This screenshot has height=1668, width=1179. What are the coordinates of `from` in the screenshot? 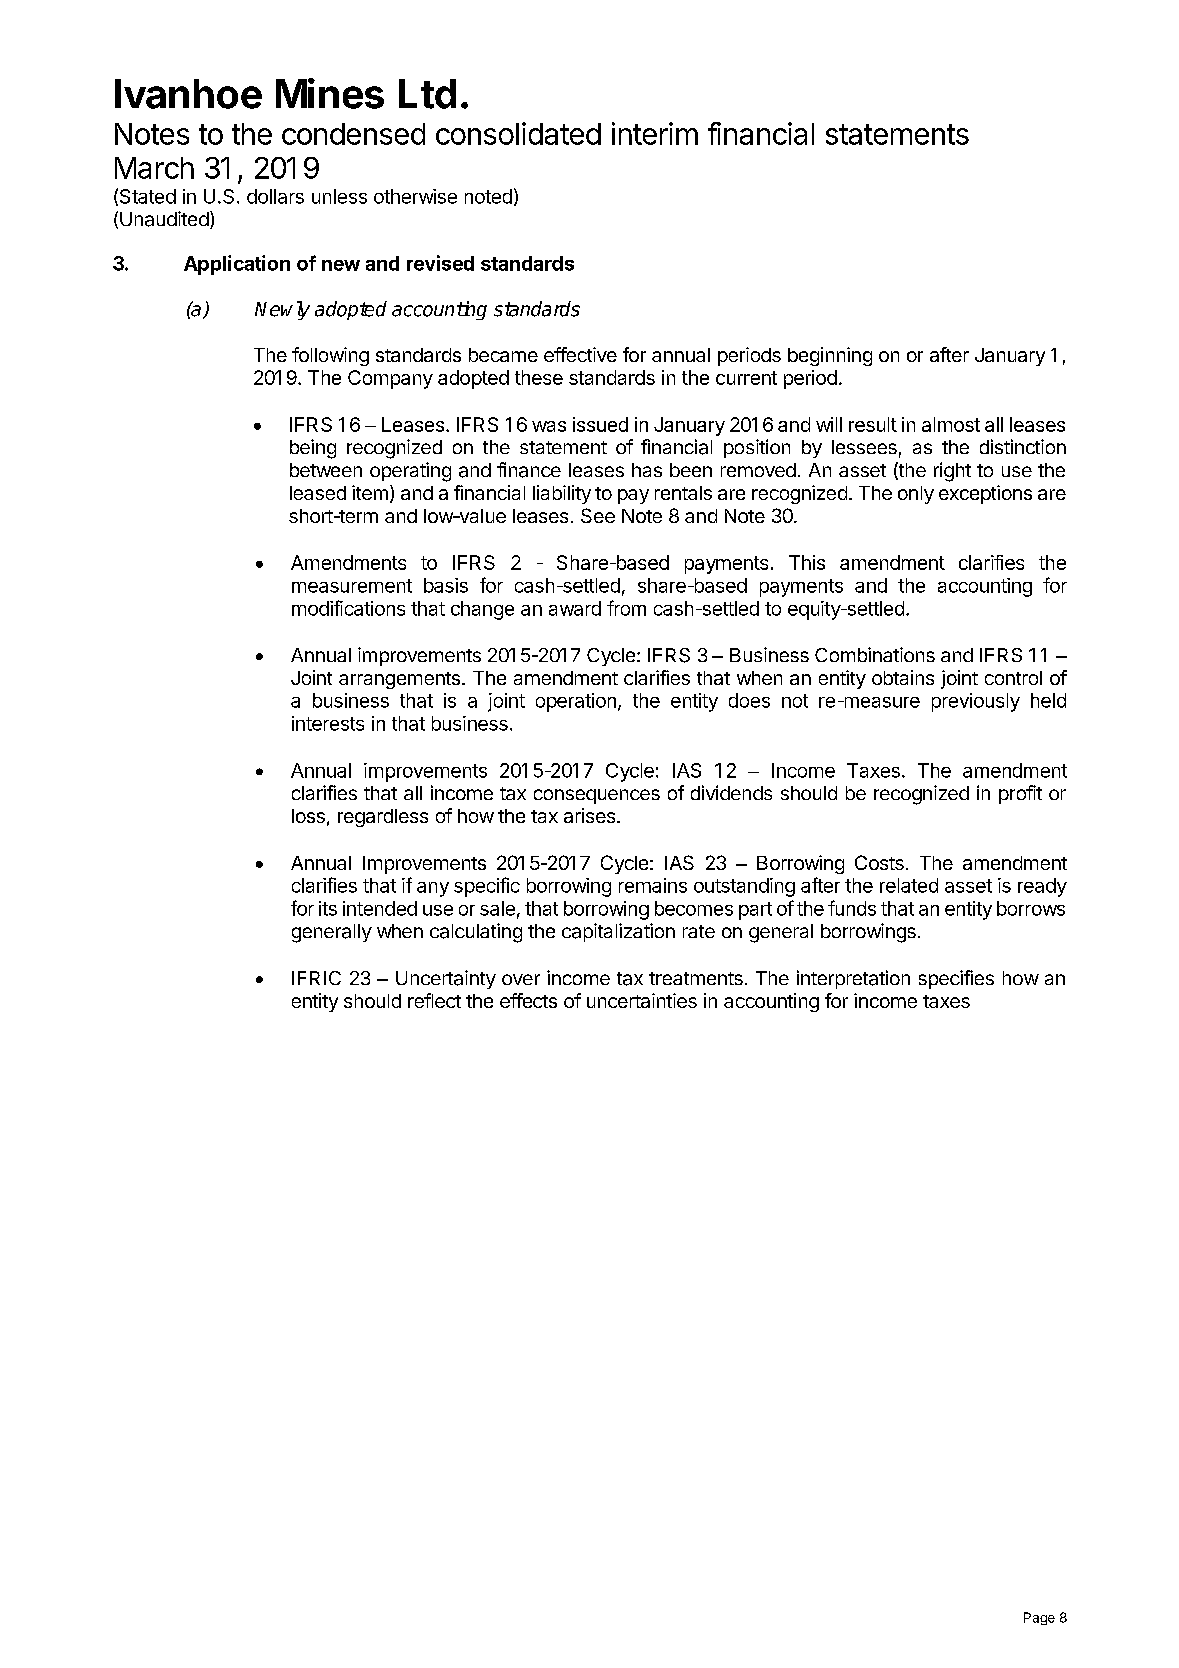 It's located at (626, 608).
